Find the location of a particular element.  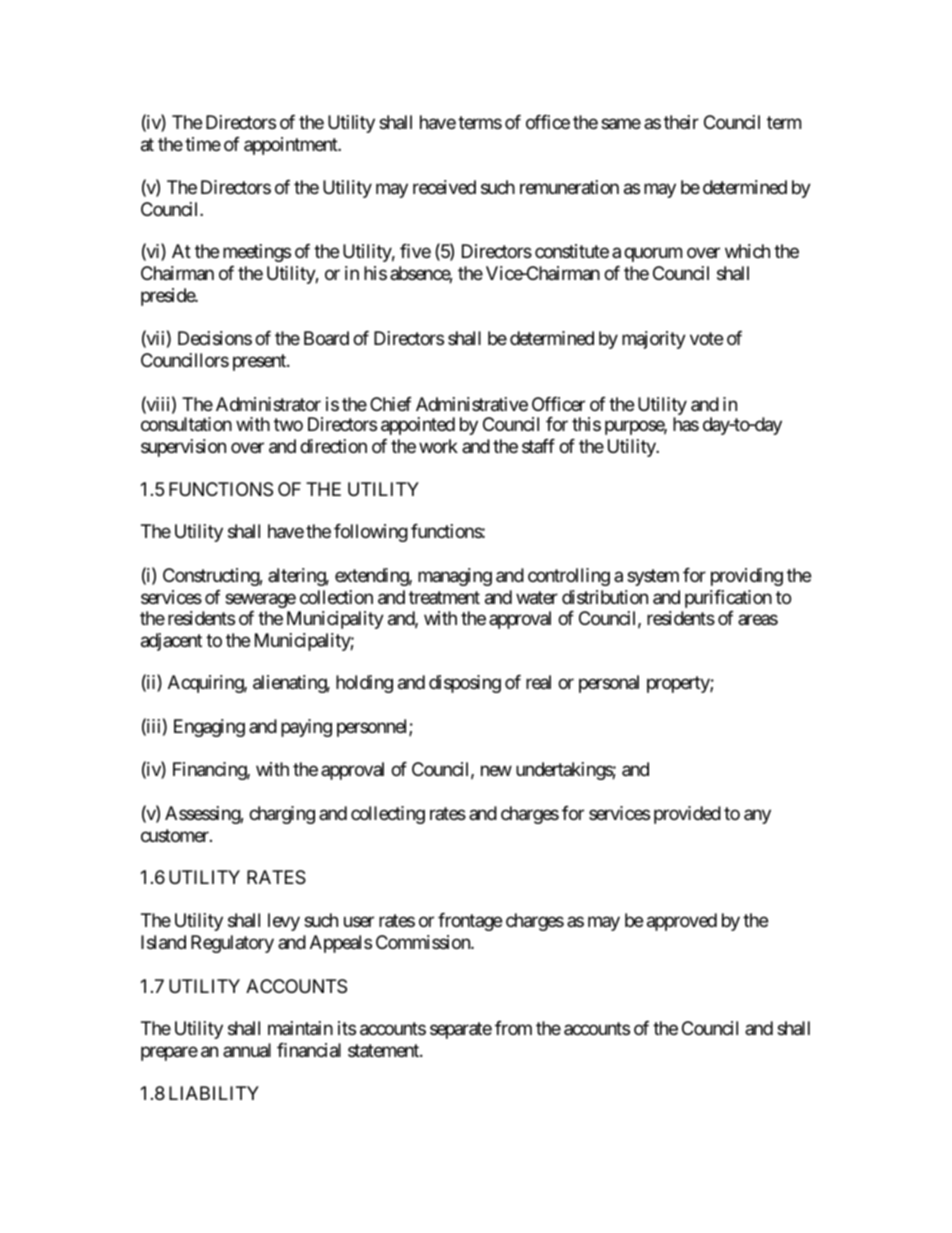

annual is located at coordinates (247, 1050).
